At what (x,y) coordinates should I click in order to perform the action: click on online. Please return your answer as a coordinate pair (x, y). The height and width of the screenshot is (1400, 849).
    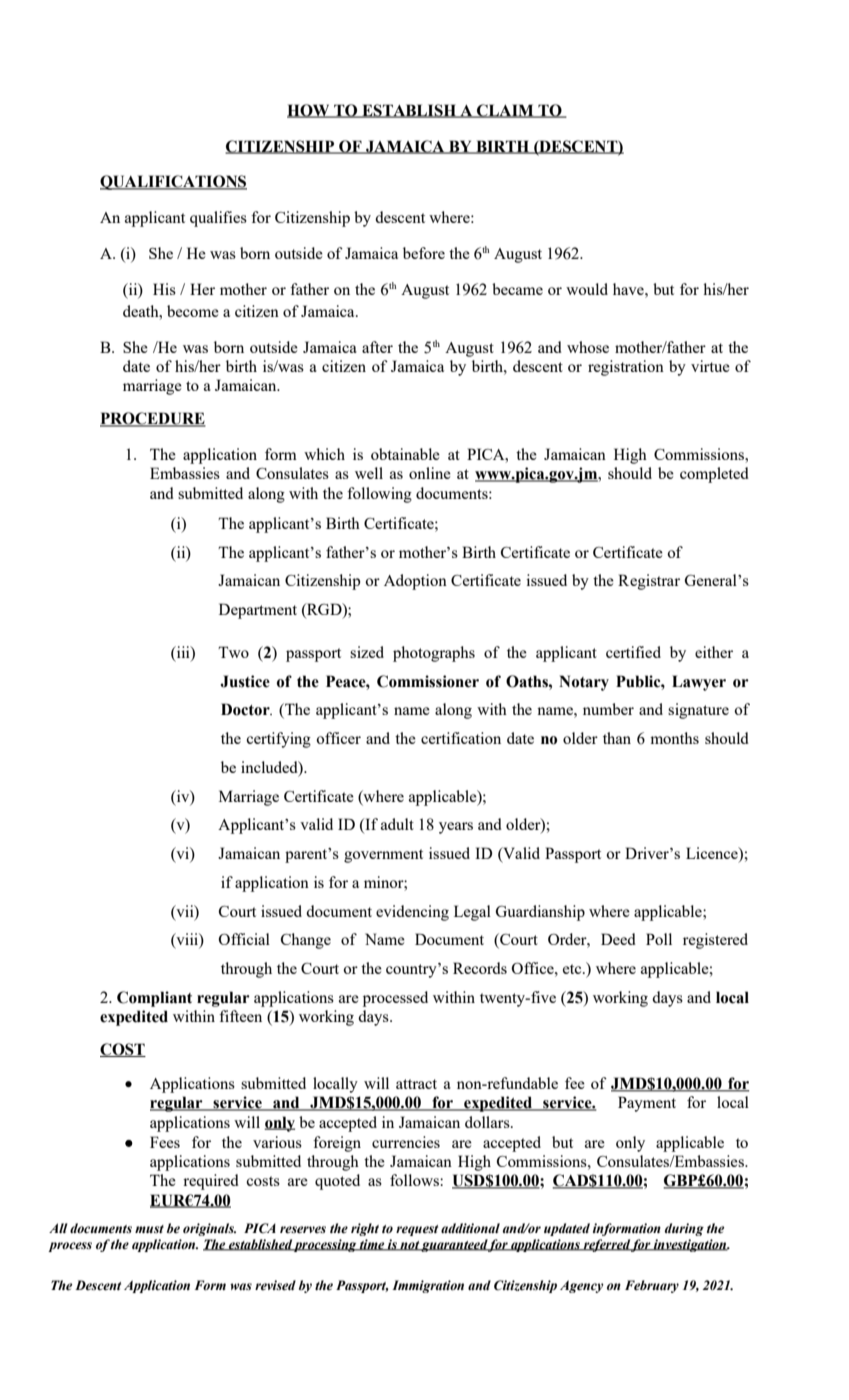
    Looking at the image, I should click on (430, 473).
